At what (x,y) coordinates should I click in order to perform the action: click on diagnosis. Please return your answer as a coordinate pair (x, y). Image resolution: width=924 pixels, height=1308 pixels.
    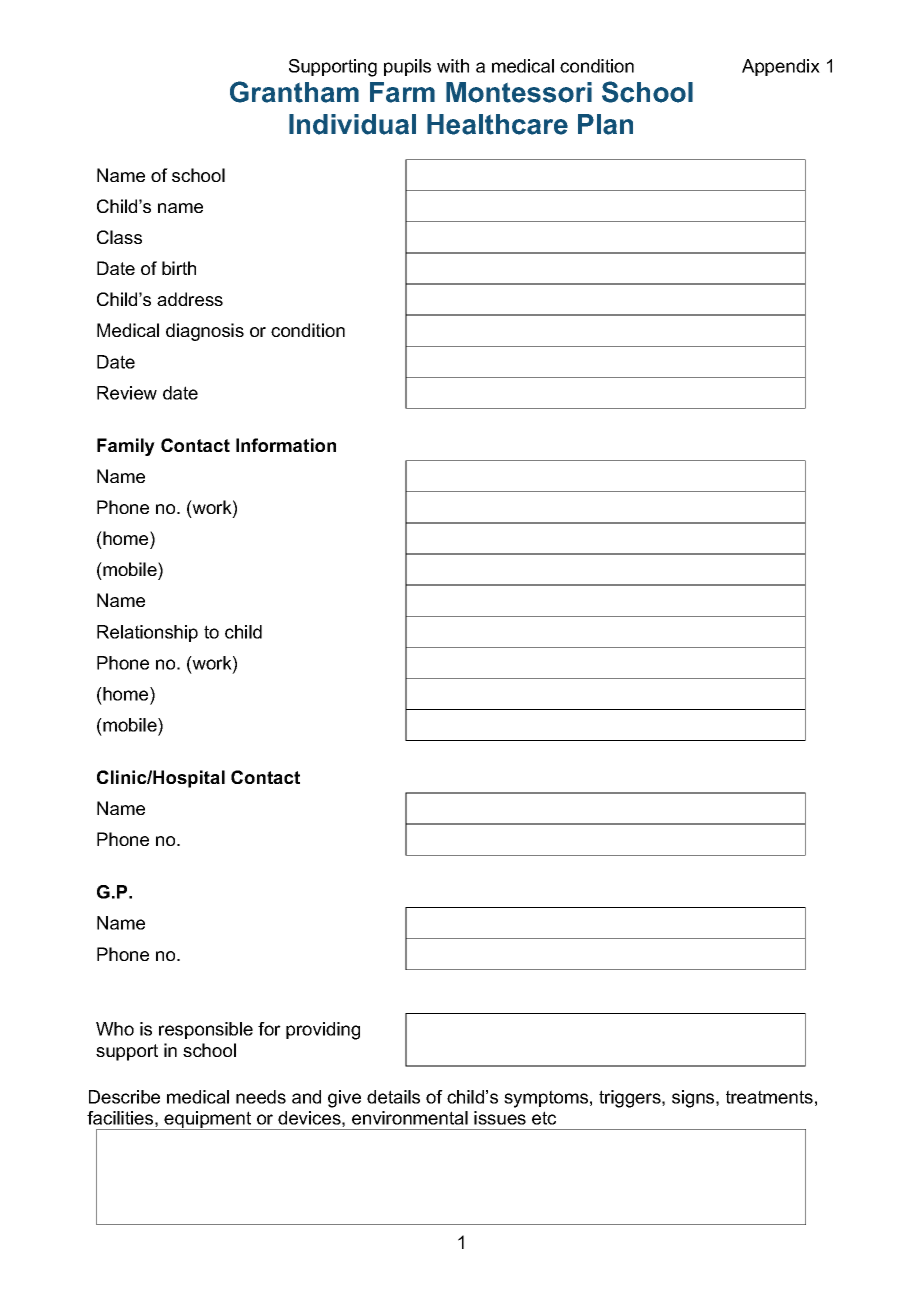
    Looking at the image, I should click on (205, 332).
